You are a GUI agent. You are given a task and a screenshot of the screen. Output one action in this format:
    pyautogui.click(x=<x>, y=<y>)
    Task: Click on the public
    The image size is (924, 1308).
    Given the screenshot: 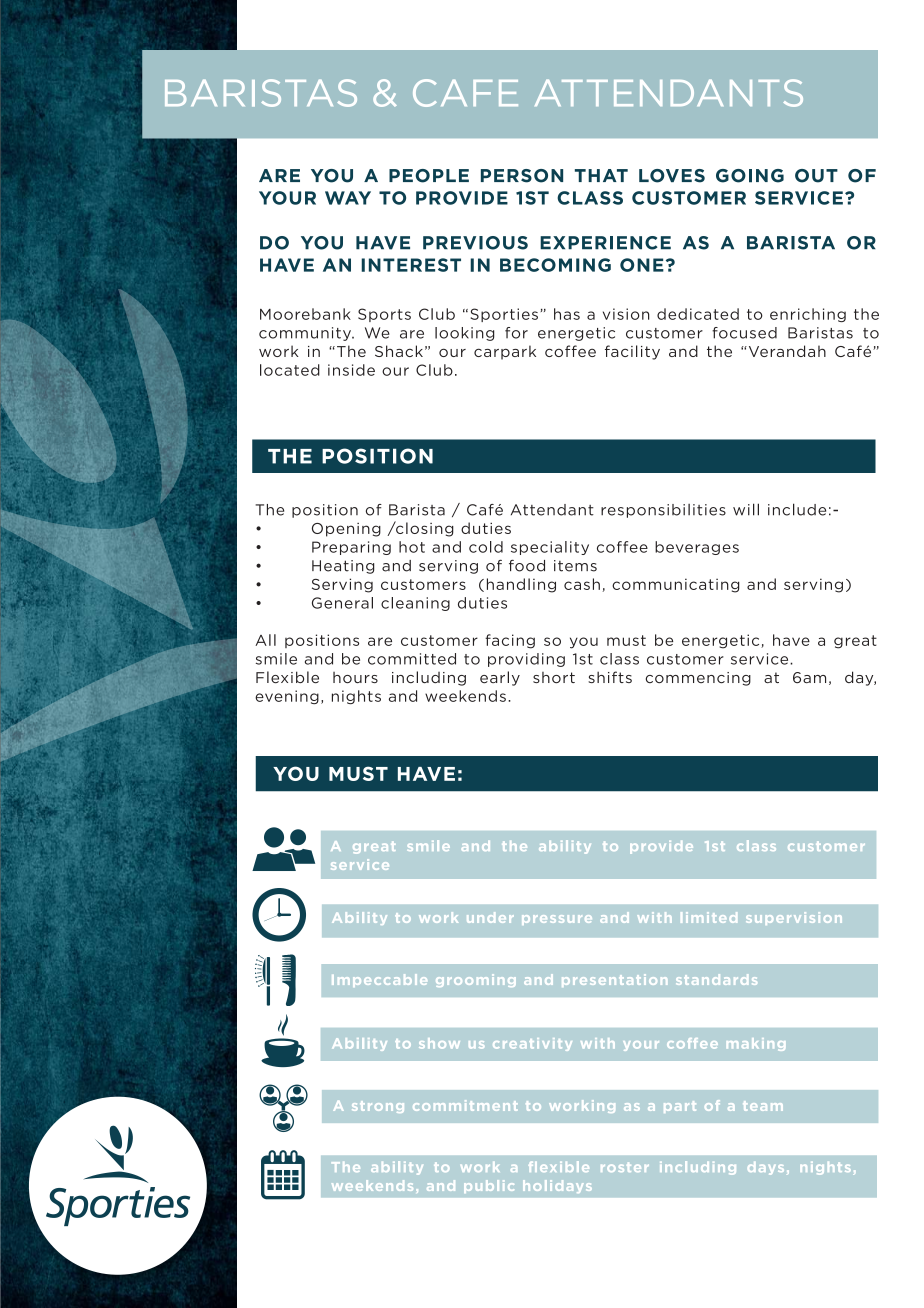 What is the action you would take?
    pyautogui.click(x=489, y=1186)
